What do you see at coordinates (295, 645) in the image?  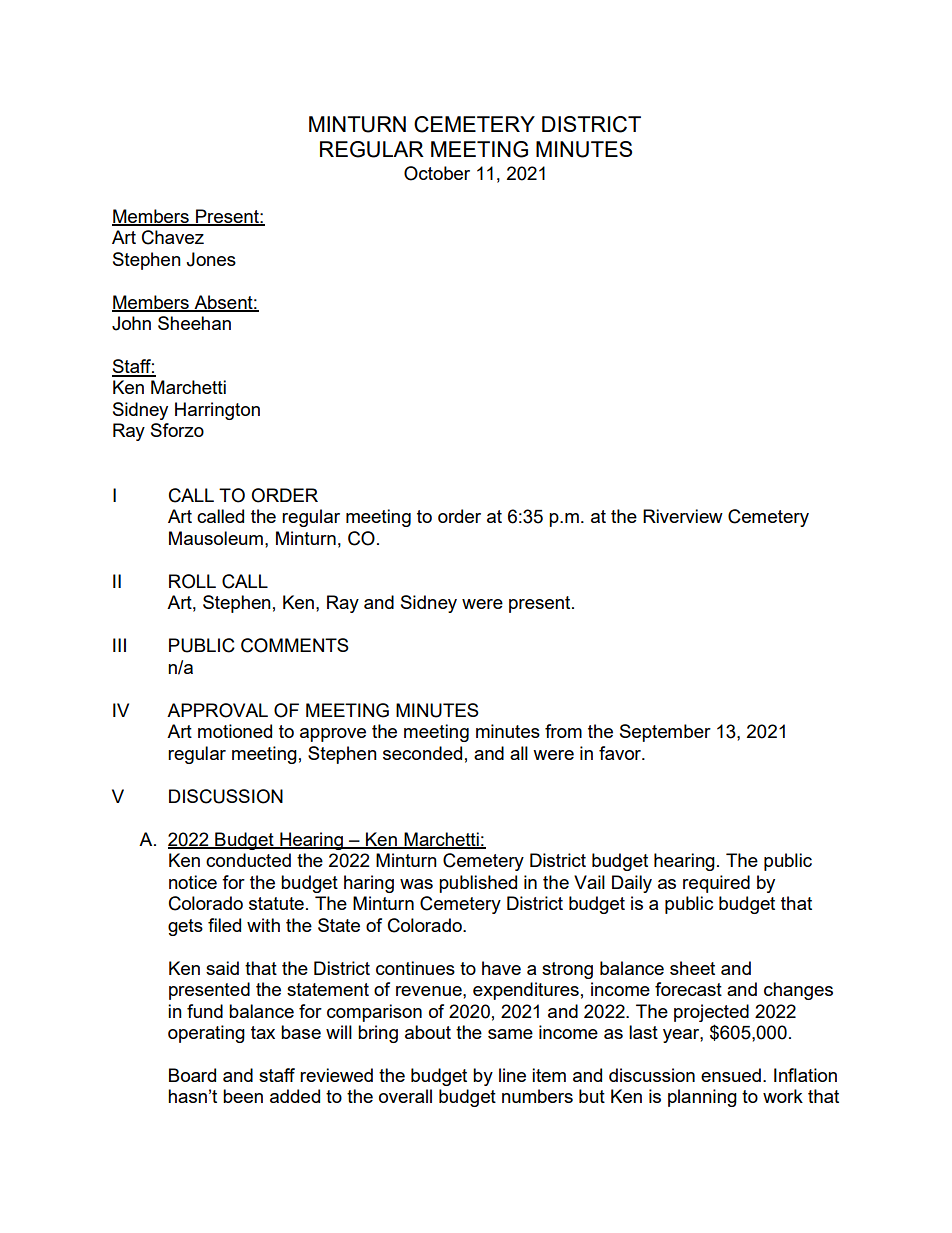 I see `COMMENTS` at bounding box center [295, 645].
